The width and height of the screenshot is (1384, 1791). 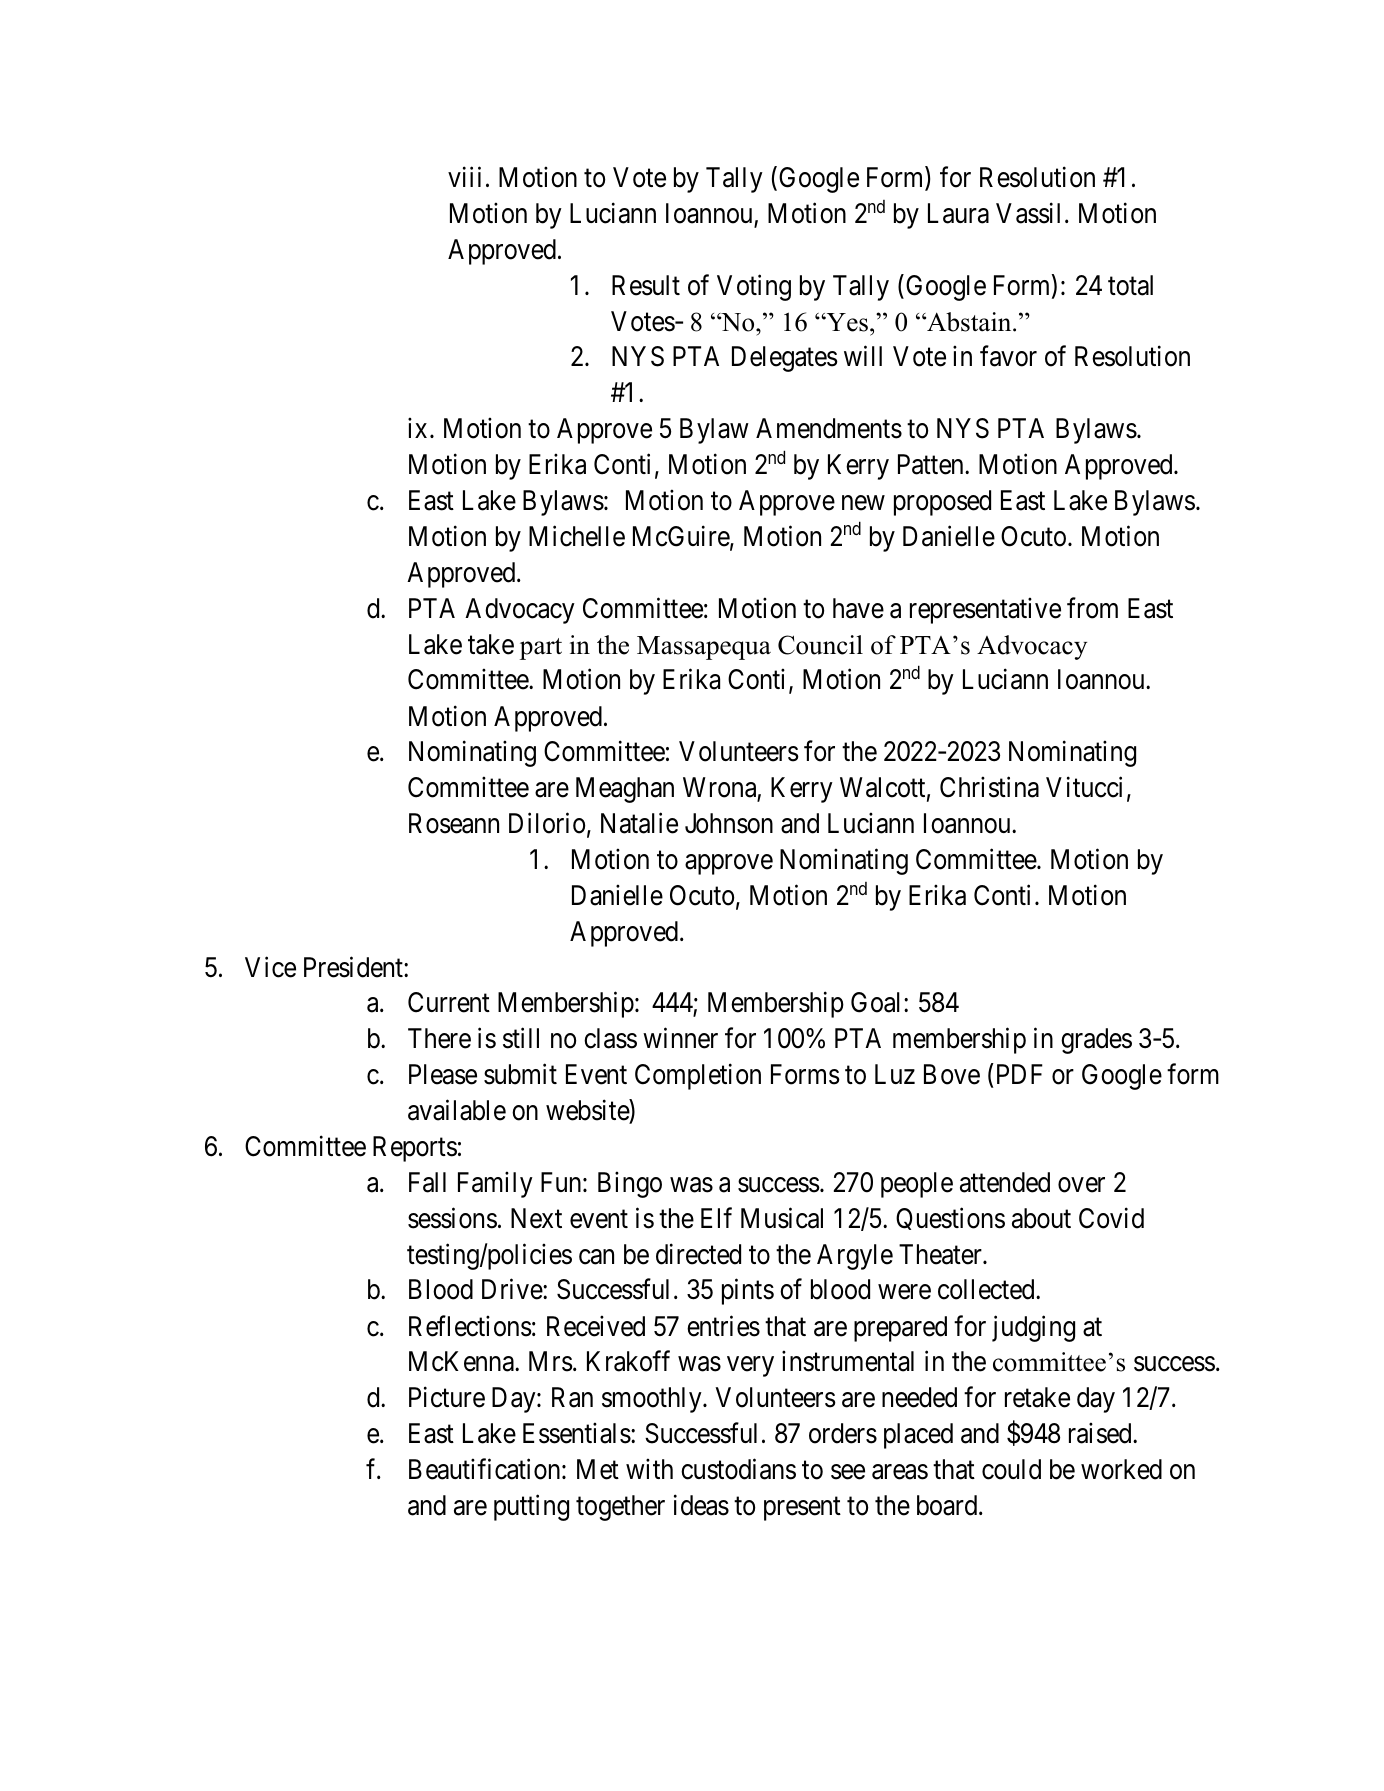 I want to click on Result, so click(x=646, y=285).
